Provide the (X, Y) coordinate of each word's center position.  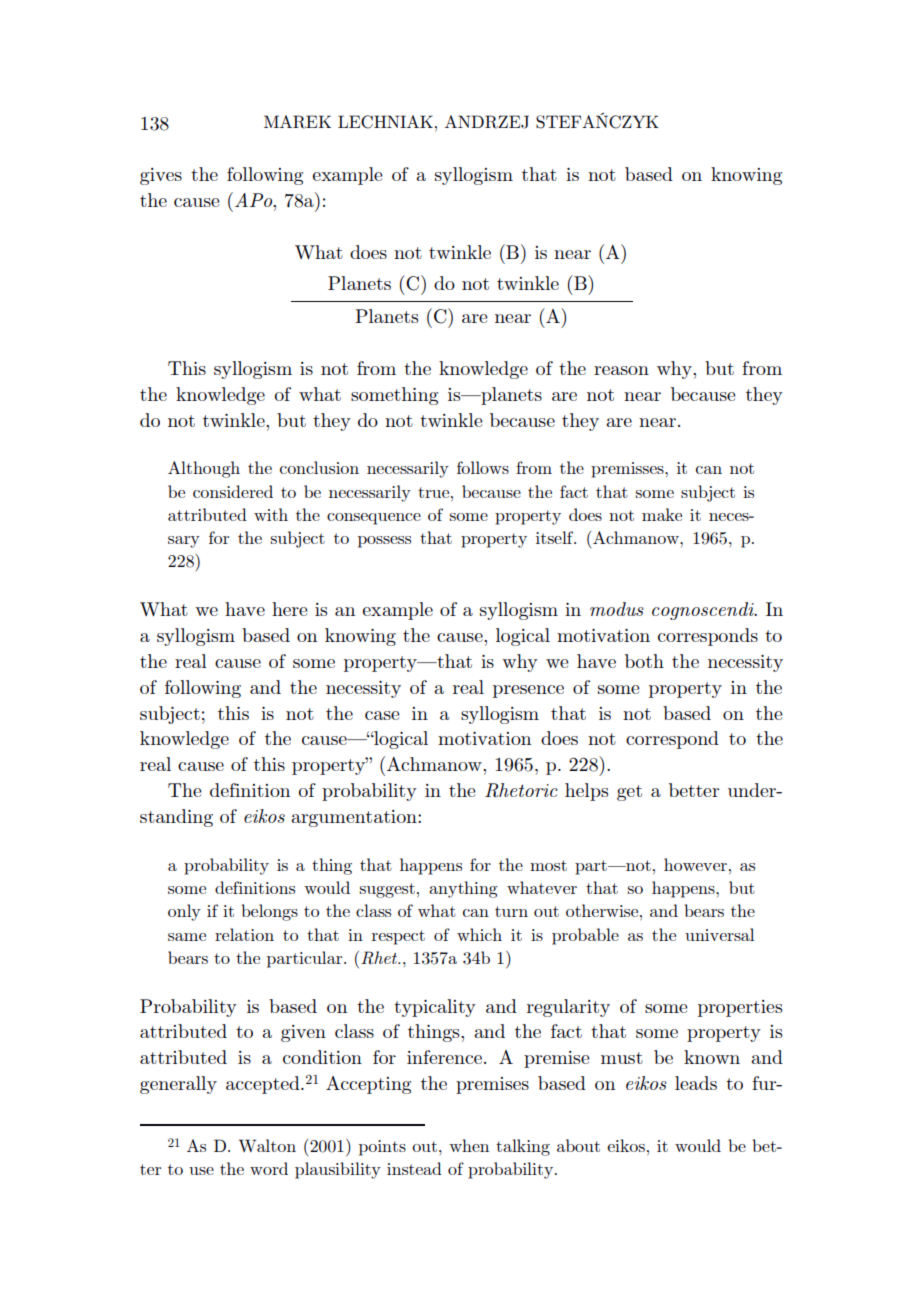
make (662, 514)
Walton (267, 1145)
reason (621, 370)
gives (161, 176)
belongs (269, 912)
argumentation (355, 818)
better (694, 790)
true (435, 492)
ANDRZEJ (487, 122)
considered (233, 491)
